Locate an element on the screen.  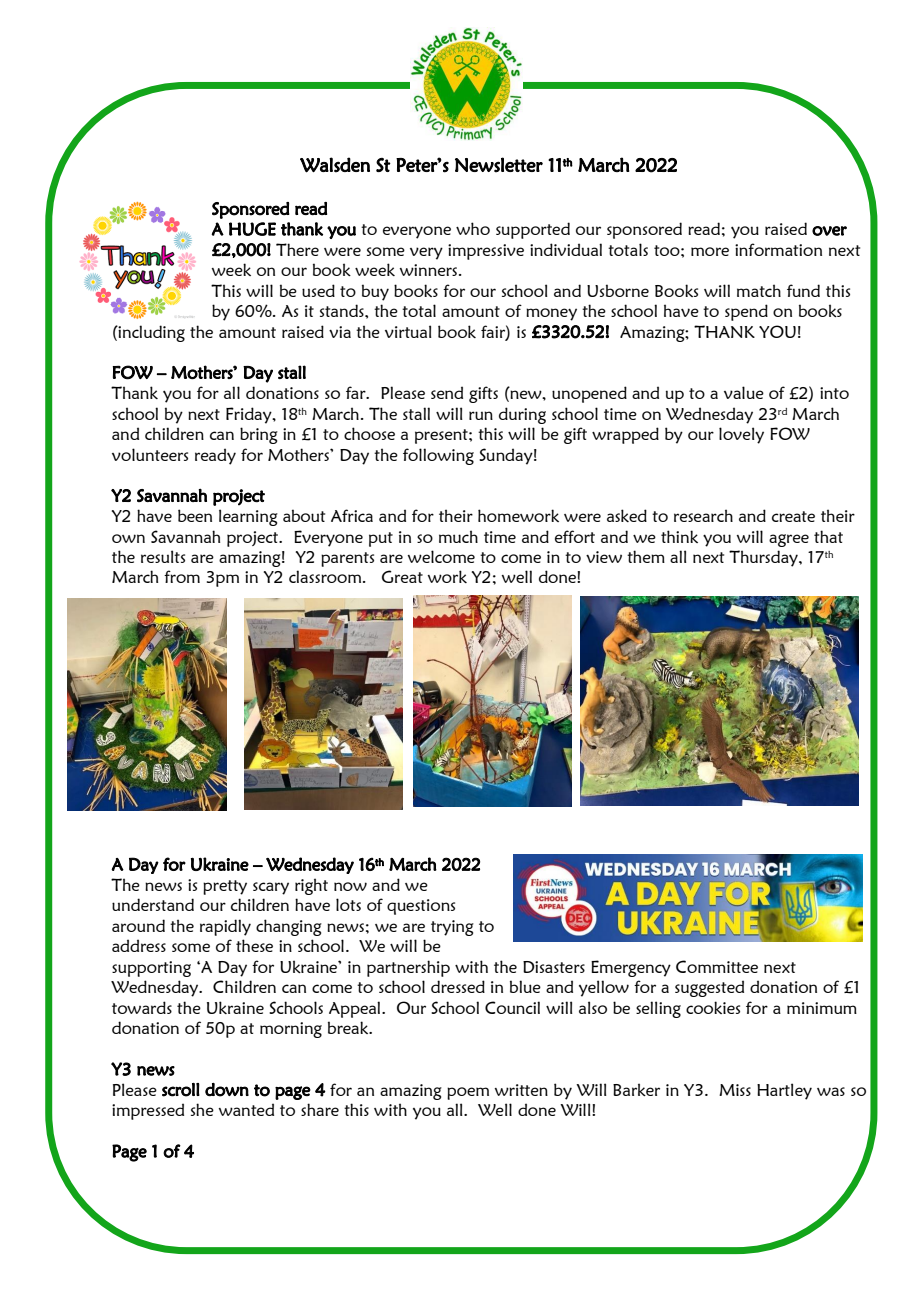
Thursday is located at coordinates (764, 558).
